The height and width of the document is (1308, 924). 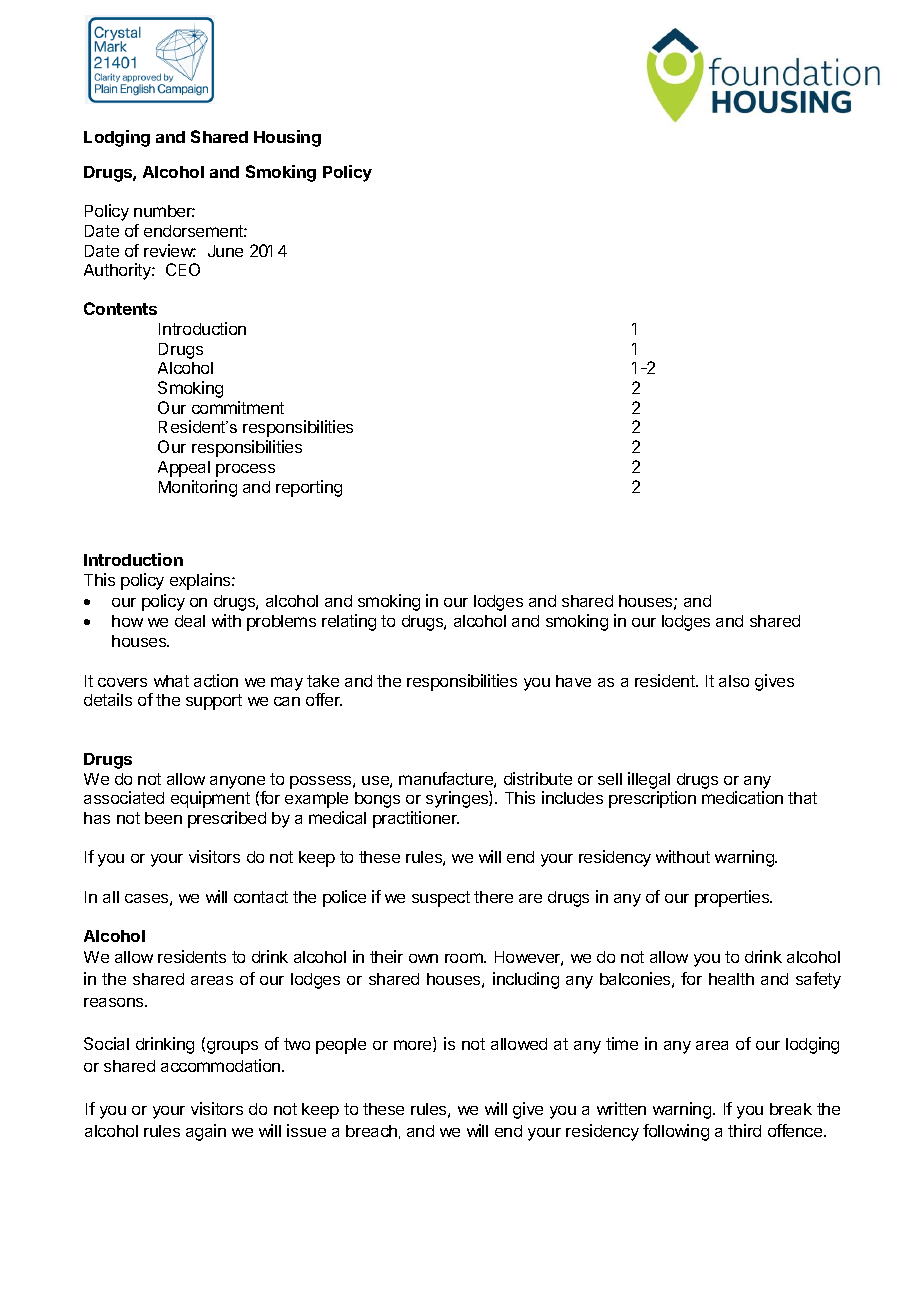 I want to click on suspect, so click(x=441, y=899).
